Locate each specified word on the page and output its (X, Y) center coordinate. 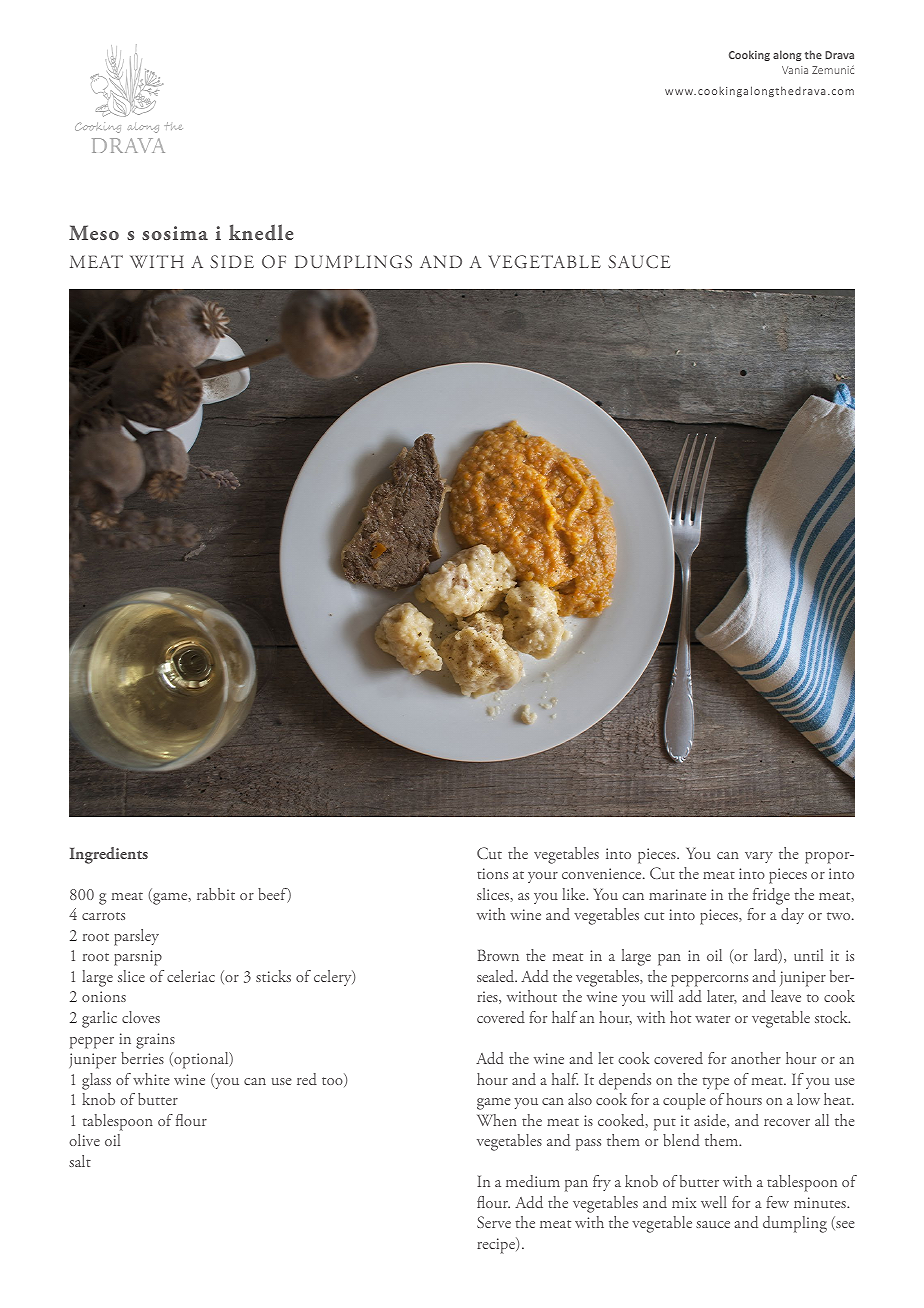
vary (759, 857)
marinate (677, 894)
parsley (136, 937)
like (575, 894)
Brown (498, 955)
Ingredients (109, 855)
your (543, 877)
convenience (603, 873)
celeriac (191, 976)
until (808, 955)
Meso (94, 232)
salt (80, 1161)
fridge (771, 896)
